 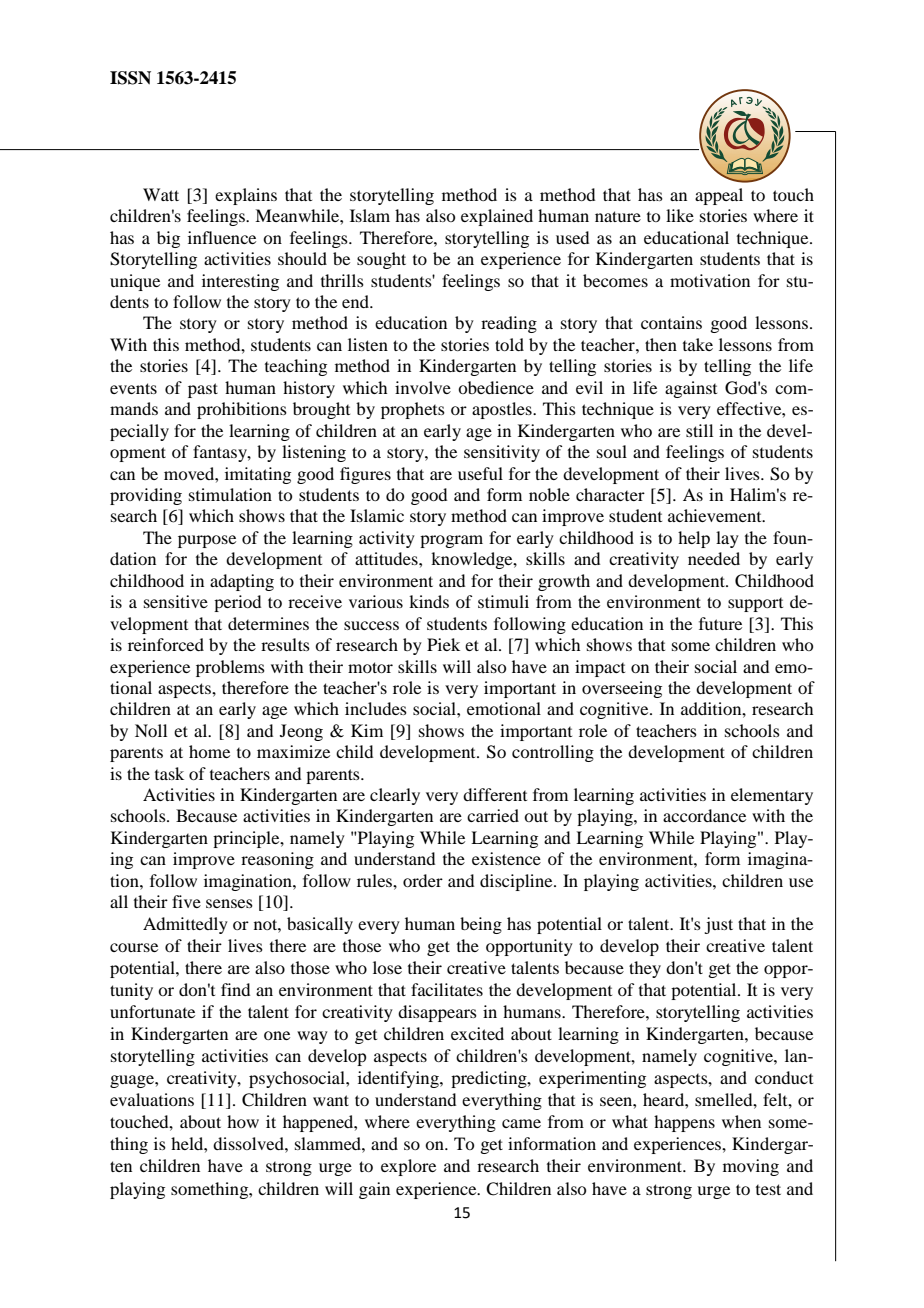 What do you see at coordinates (719, 196) in the screenshot?
I see `appeal` at bounding box center [719, 196].
